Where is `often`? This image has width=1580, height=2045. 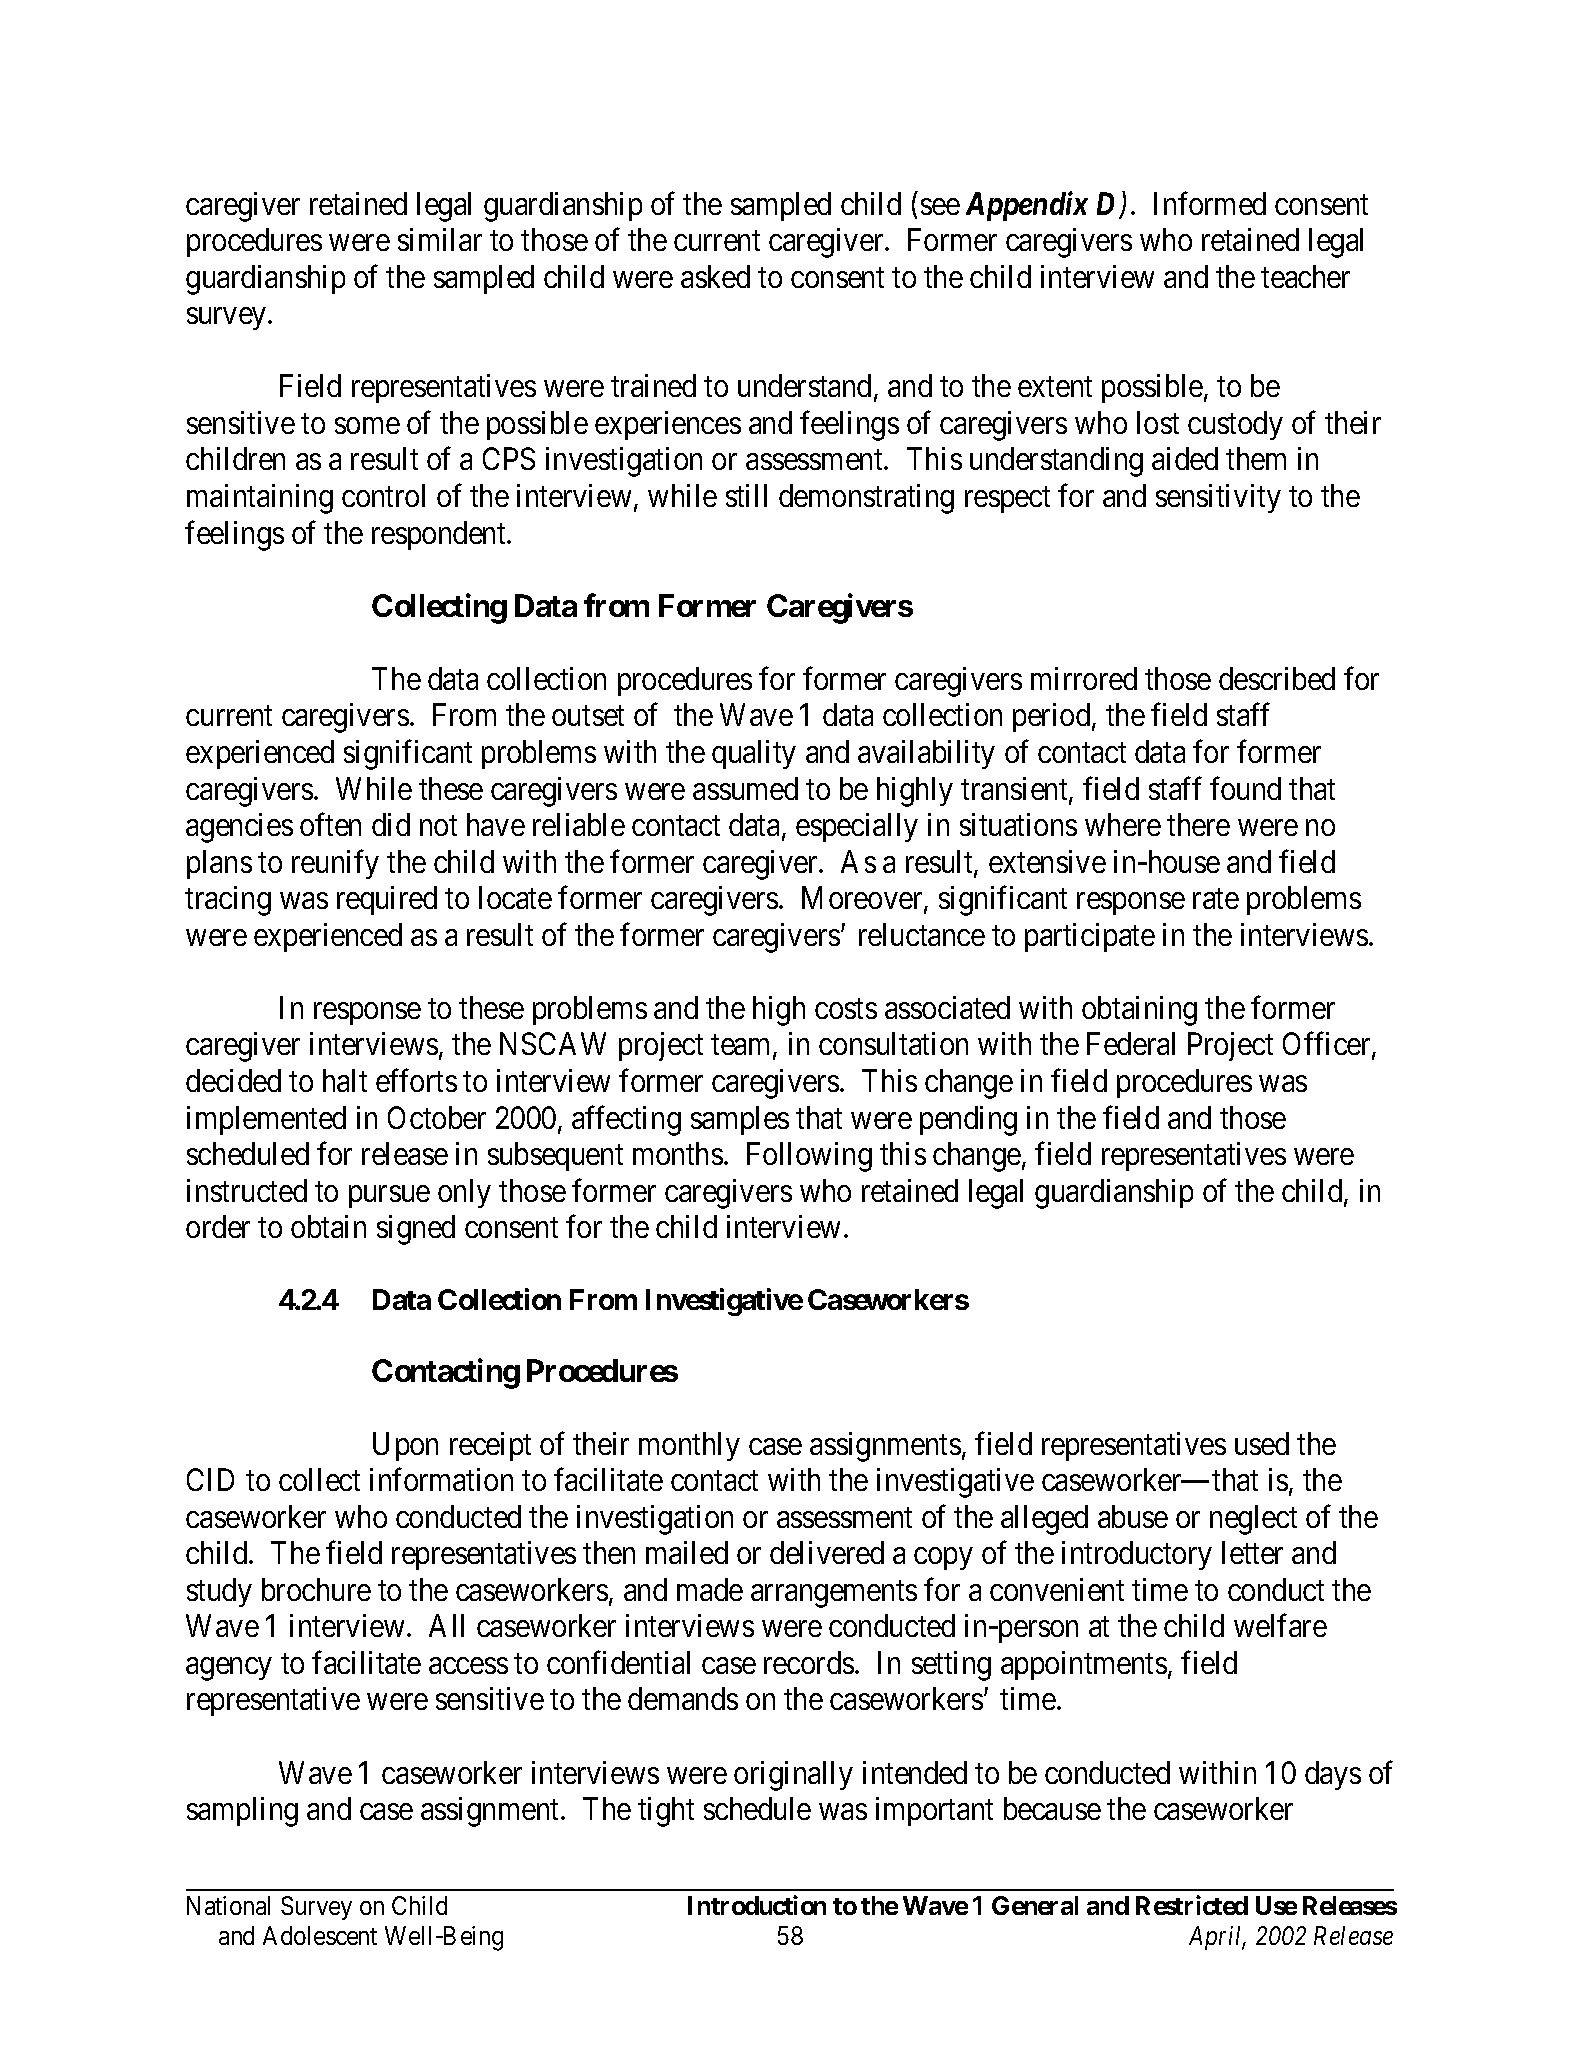
often is located at coordinates (330, 824).
